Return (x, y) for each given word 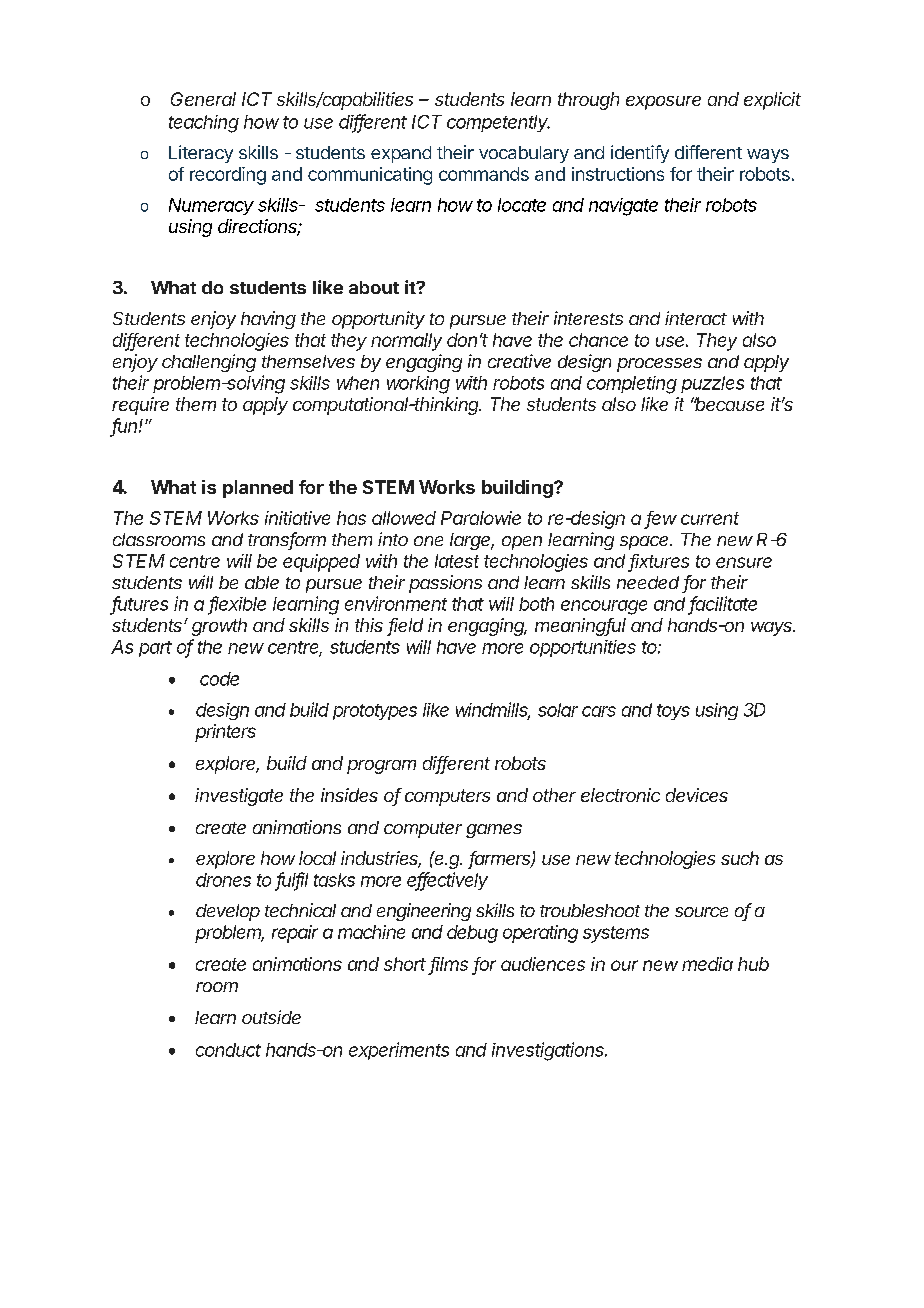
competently (498, 123)
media (707, 964)
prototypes (375, 712)
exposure (663, 103)
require (140, 406)
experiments (399, 1051)
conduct (228, 1050)
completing (632, 385)
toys (673, 712)
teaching (204, 124)
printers (225, 733)
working (418, 385)
